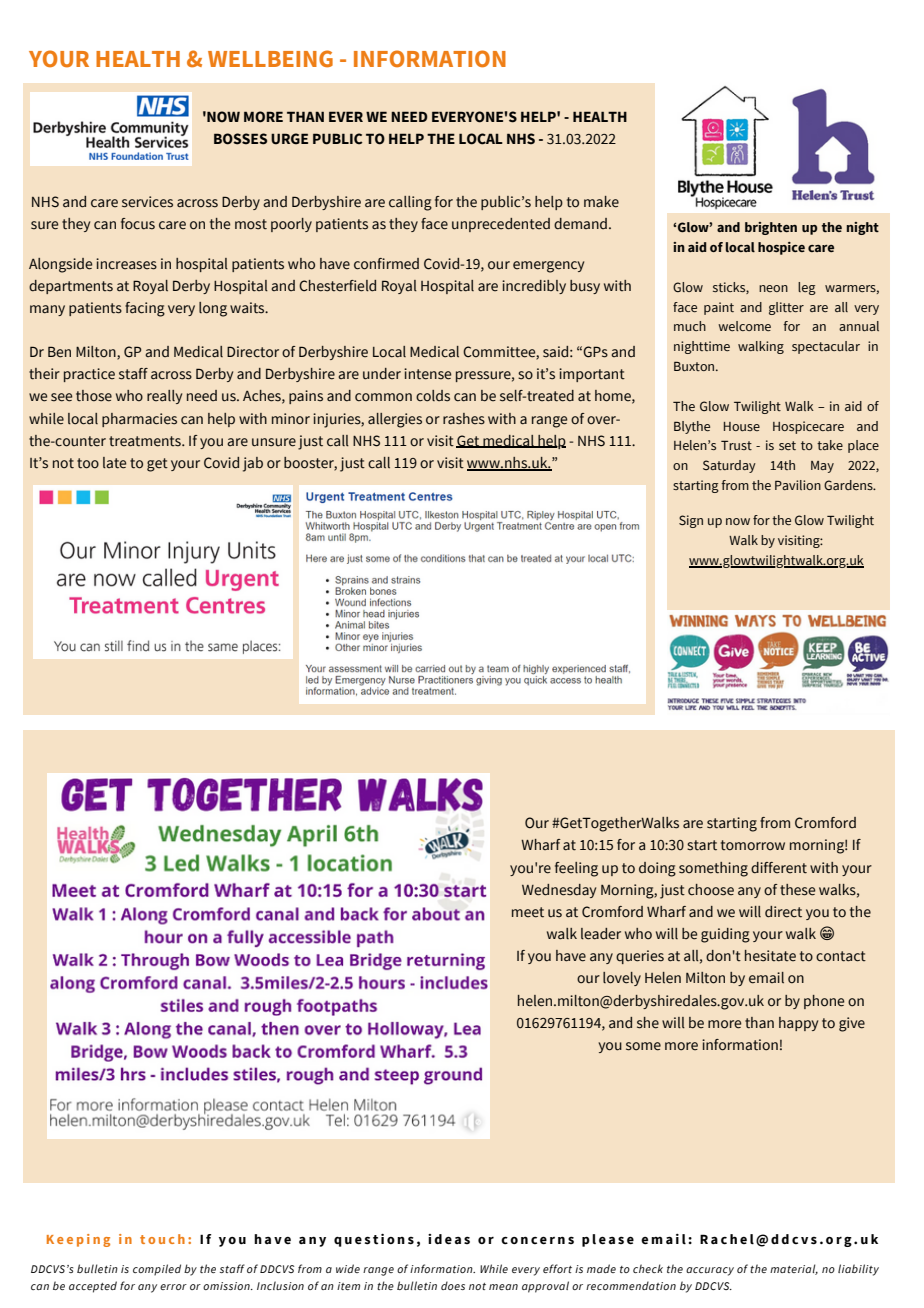 The height and width of the document is (1308, 924). I want to click on feeling, so click(576, 869).
